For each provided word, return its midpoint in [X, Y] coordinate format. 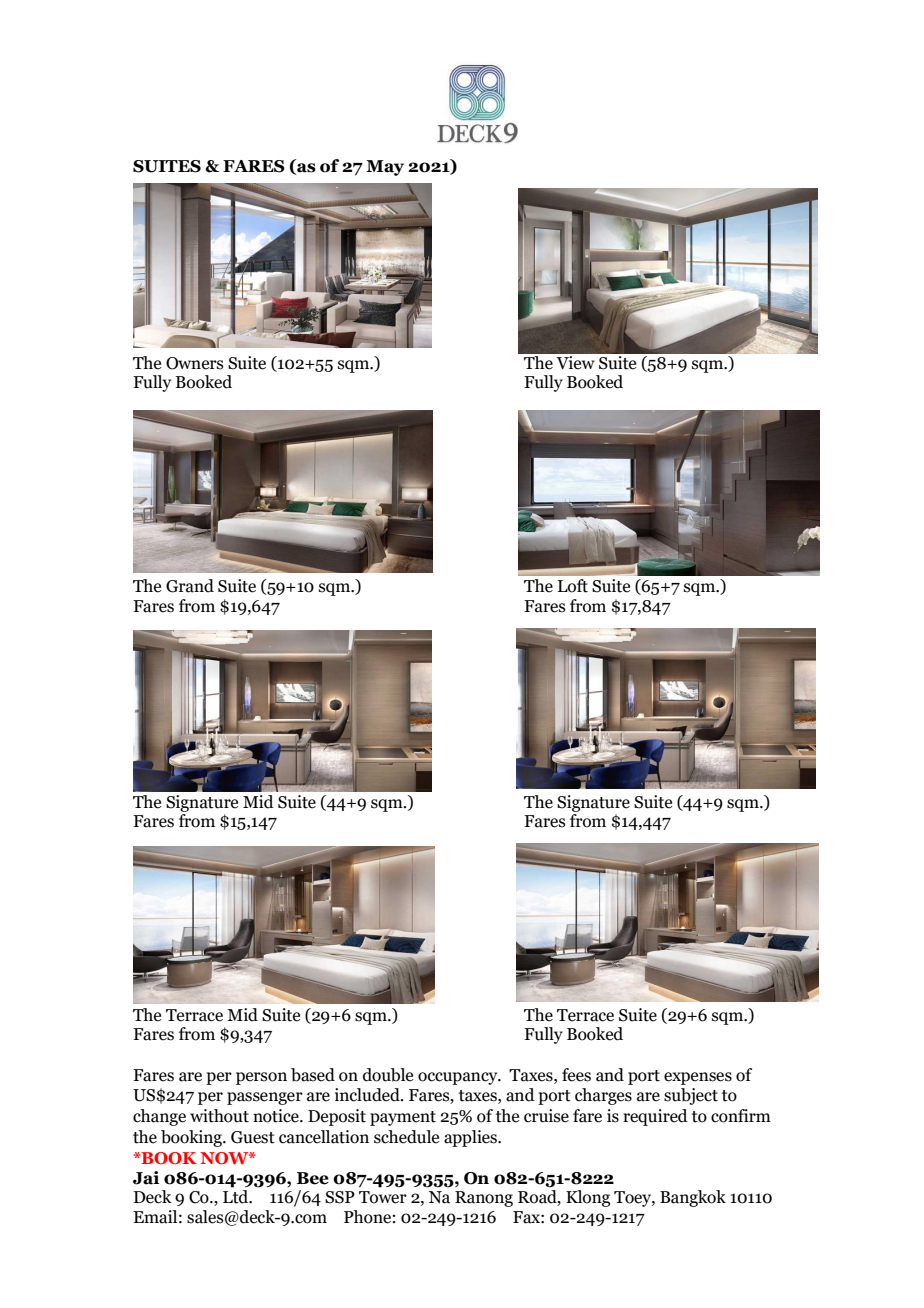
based [313, 1075]
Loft [573, 586]
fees [576, 1075]
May [385, 168]
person [261, 1078]
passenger [265, 1098]
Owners [195, 363]
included [368, 1095]
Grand [190, 586]
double [388, 1075]
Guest [253, 1137]
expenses [698, 1078]
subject [691, 1096]
